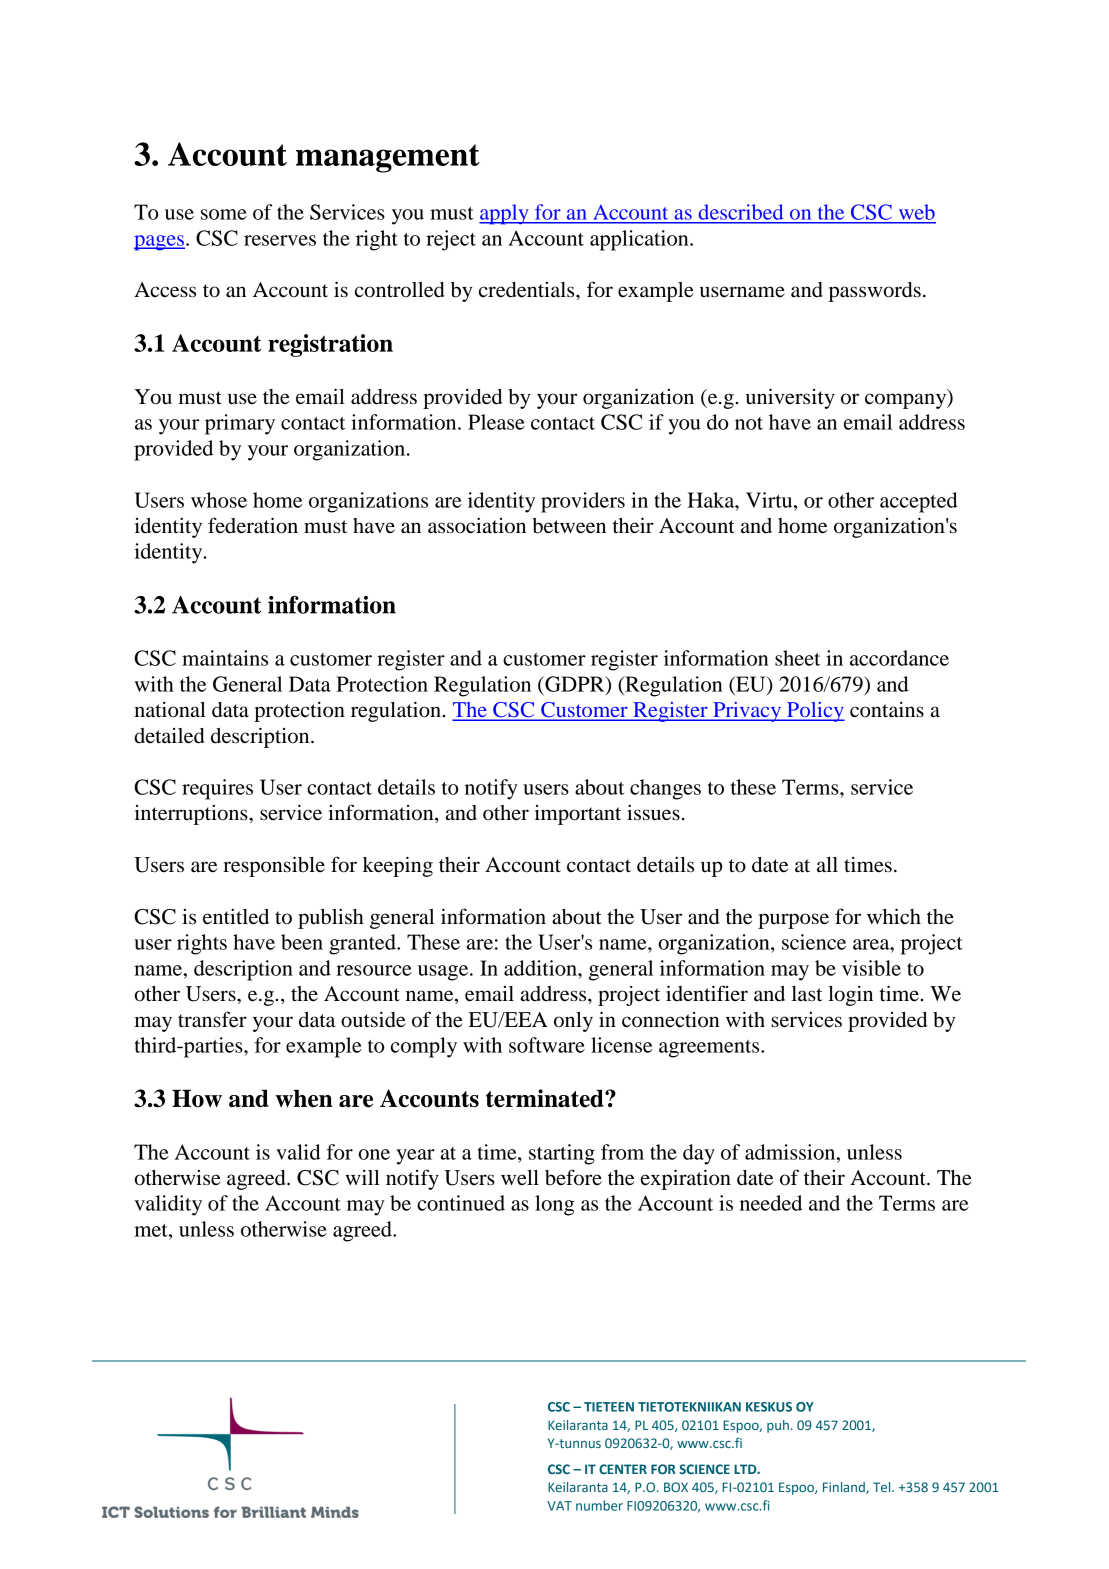 The height and width of the screenshot is (1569, 1109). What do you see at coordinates (797, 658) in the screenshot?
I see `sheet` at bounding box center [797, 658].
